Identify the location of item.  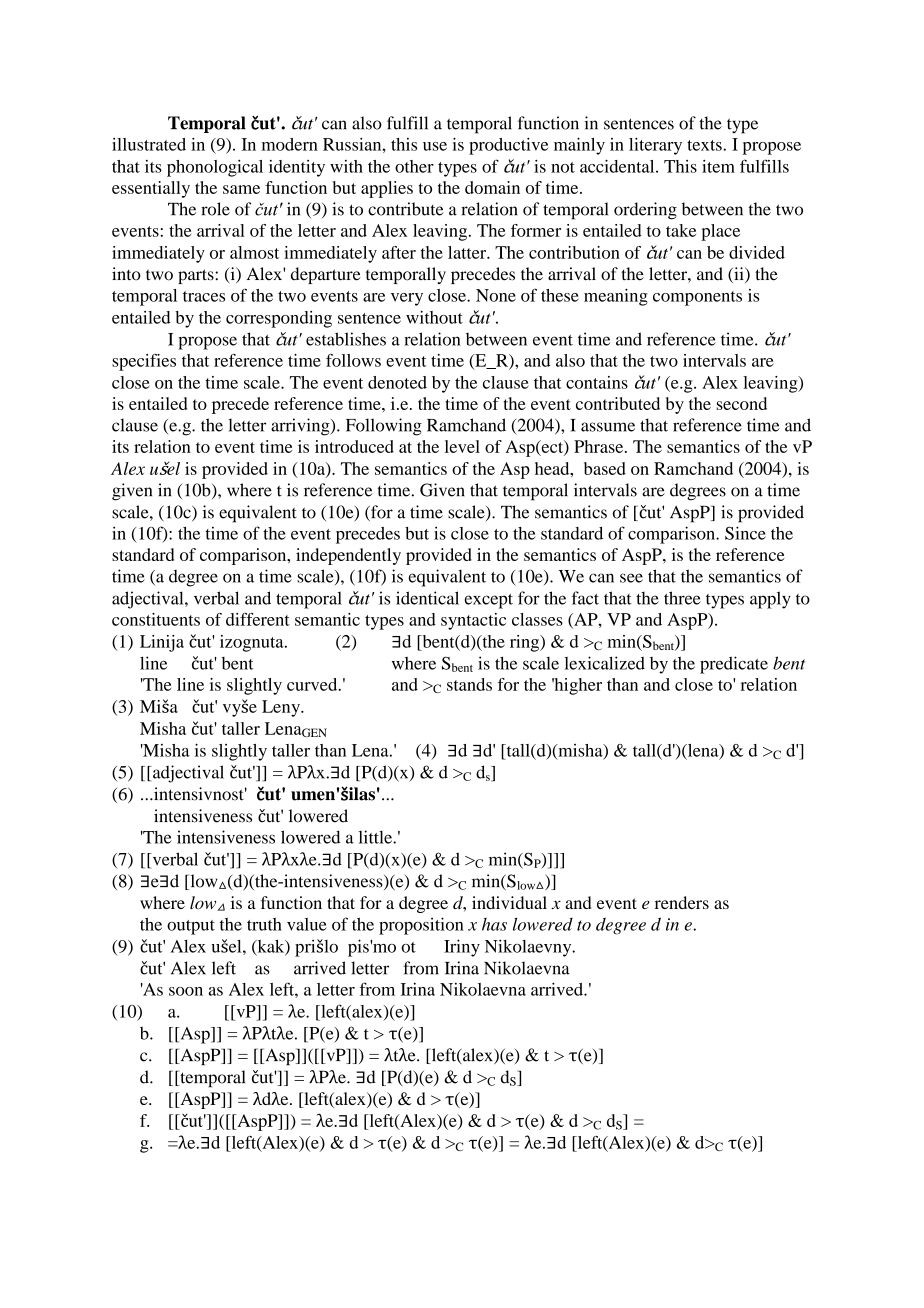
(718, 166).
